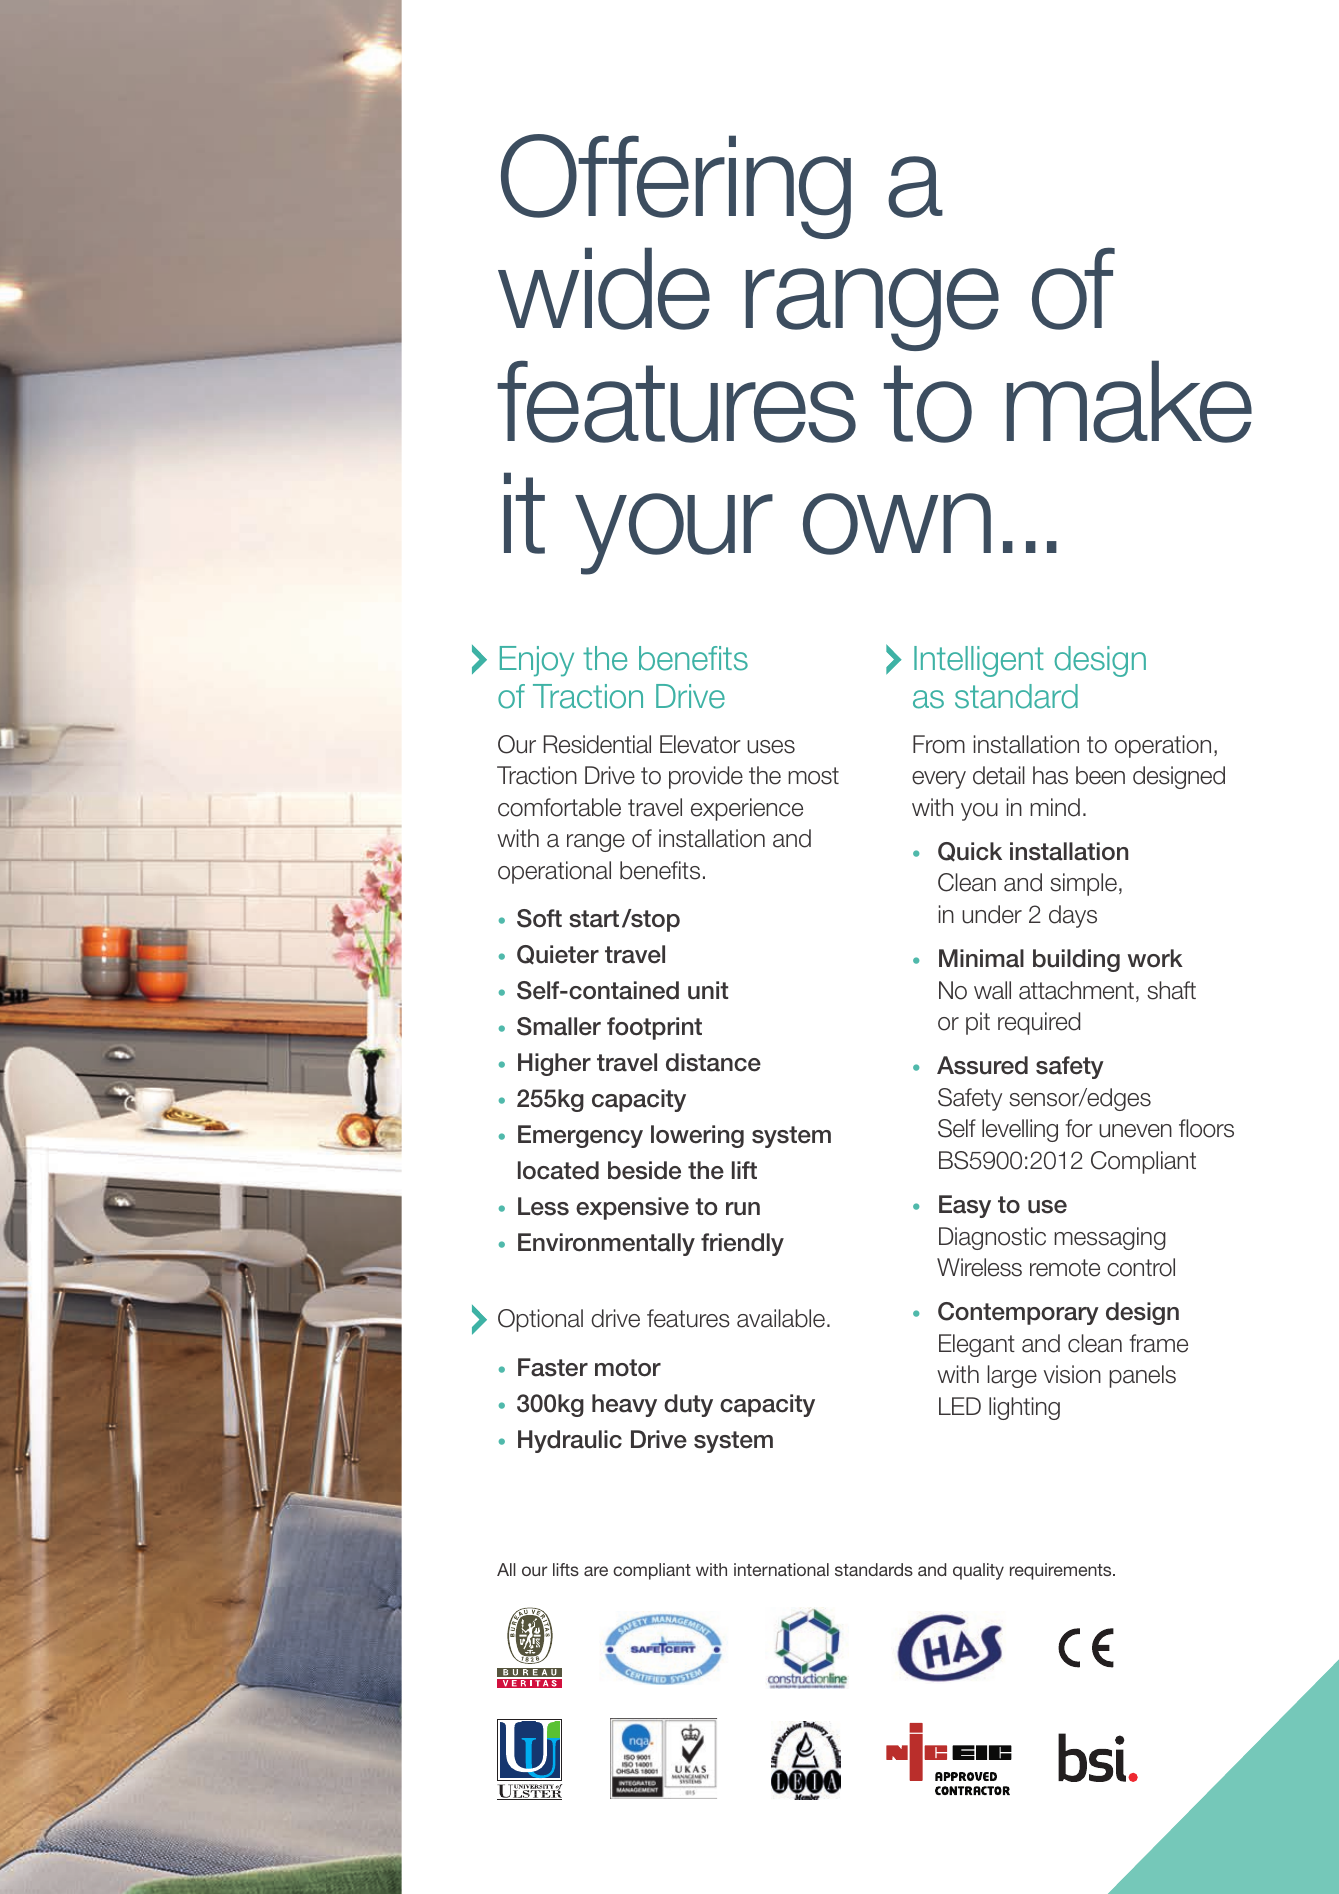 The image size is (1339, 1894). Describe the element at coordinates (965, 1206) in the page. I see `Easy` at that location.
